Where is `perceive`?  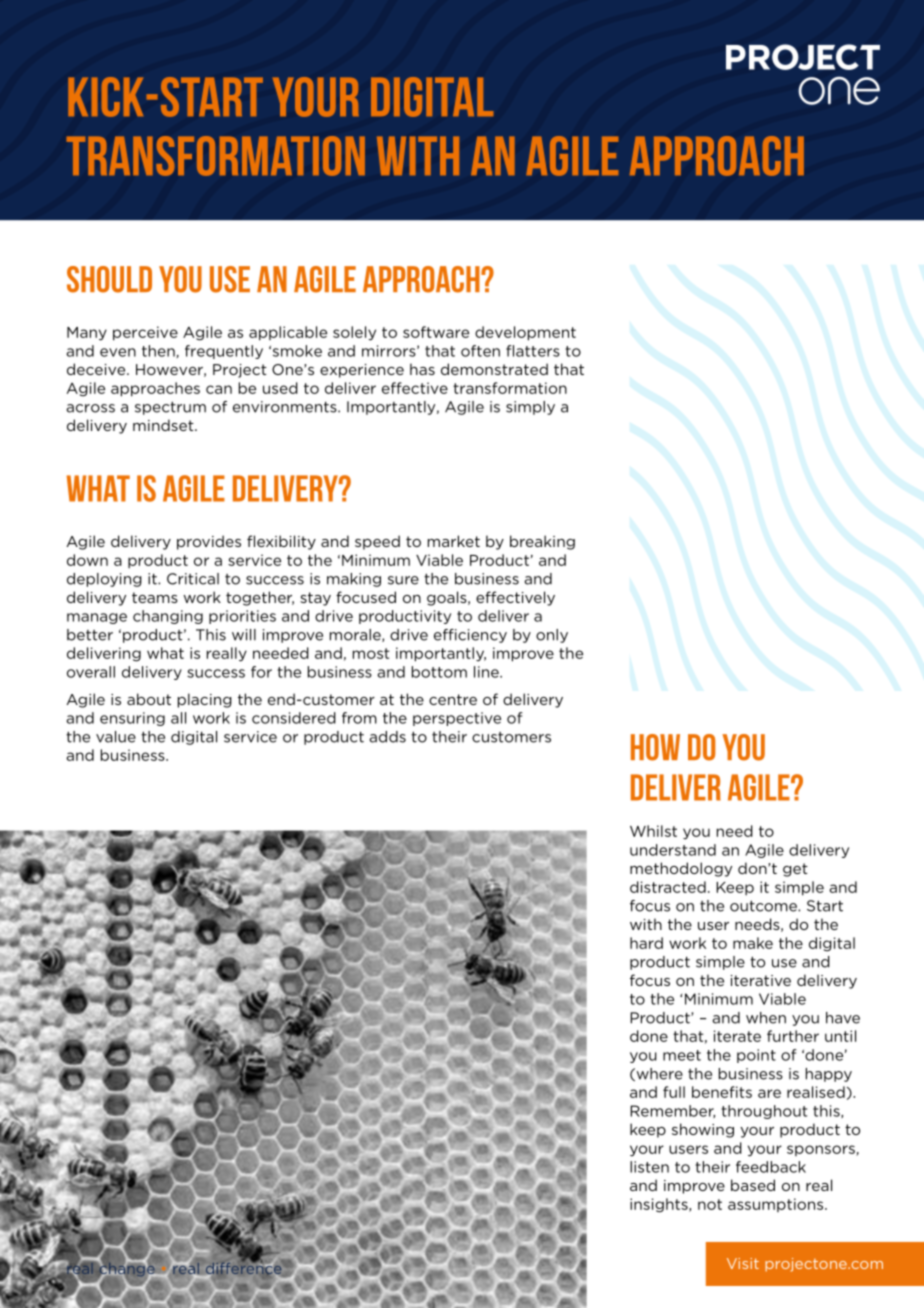
perceive is located at coordinates (145, 333).
